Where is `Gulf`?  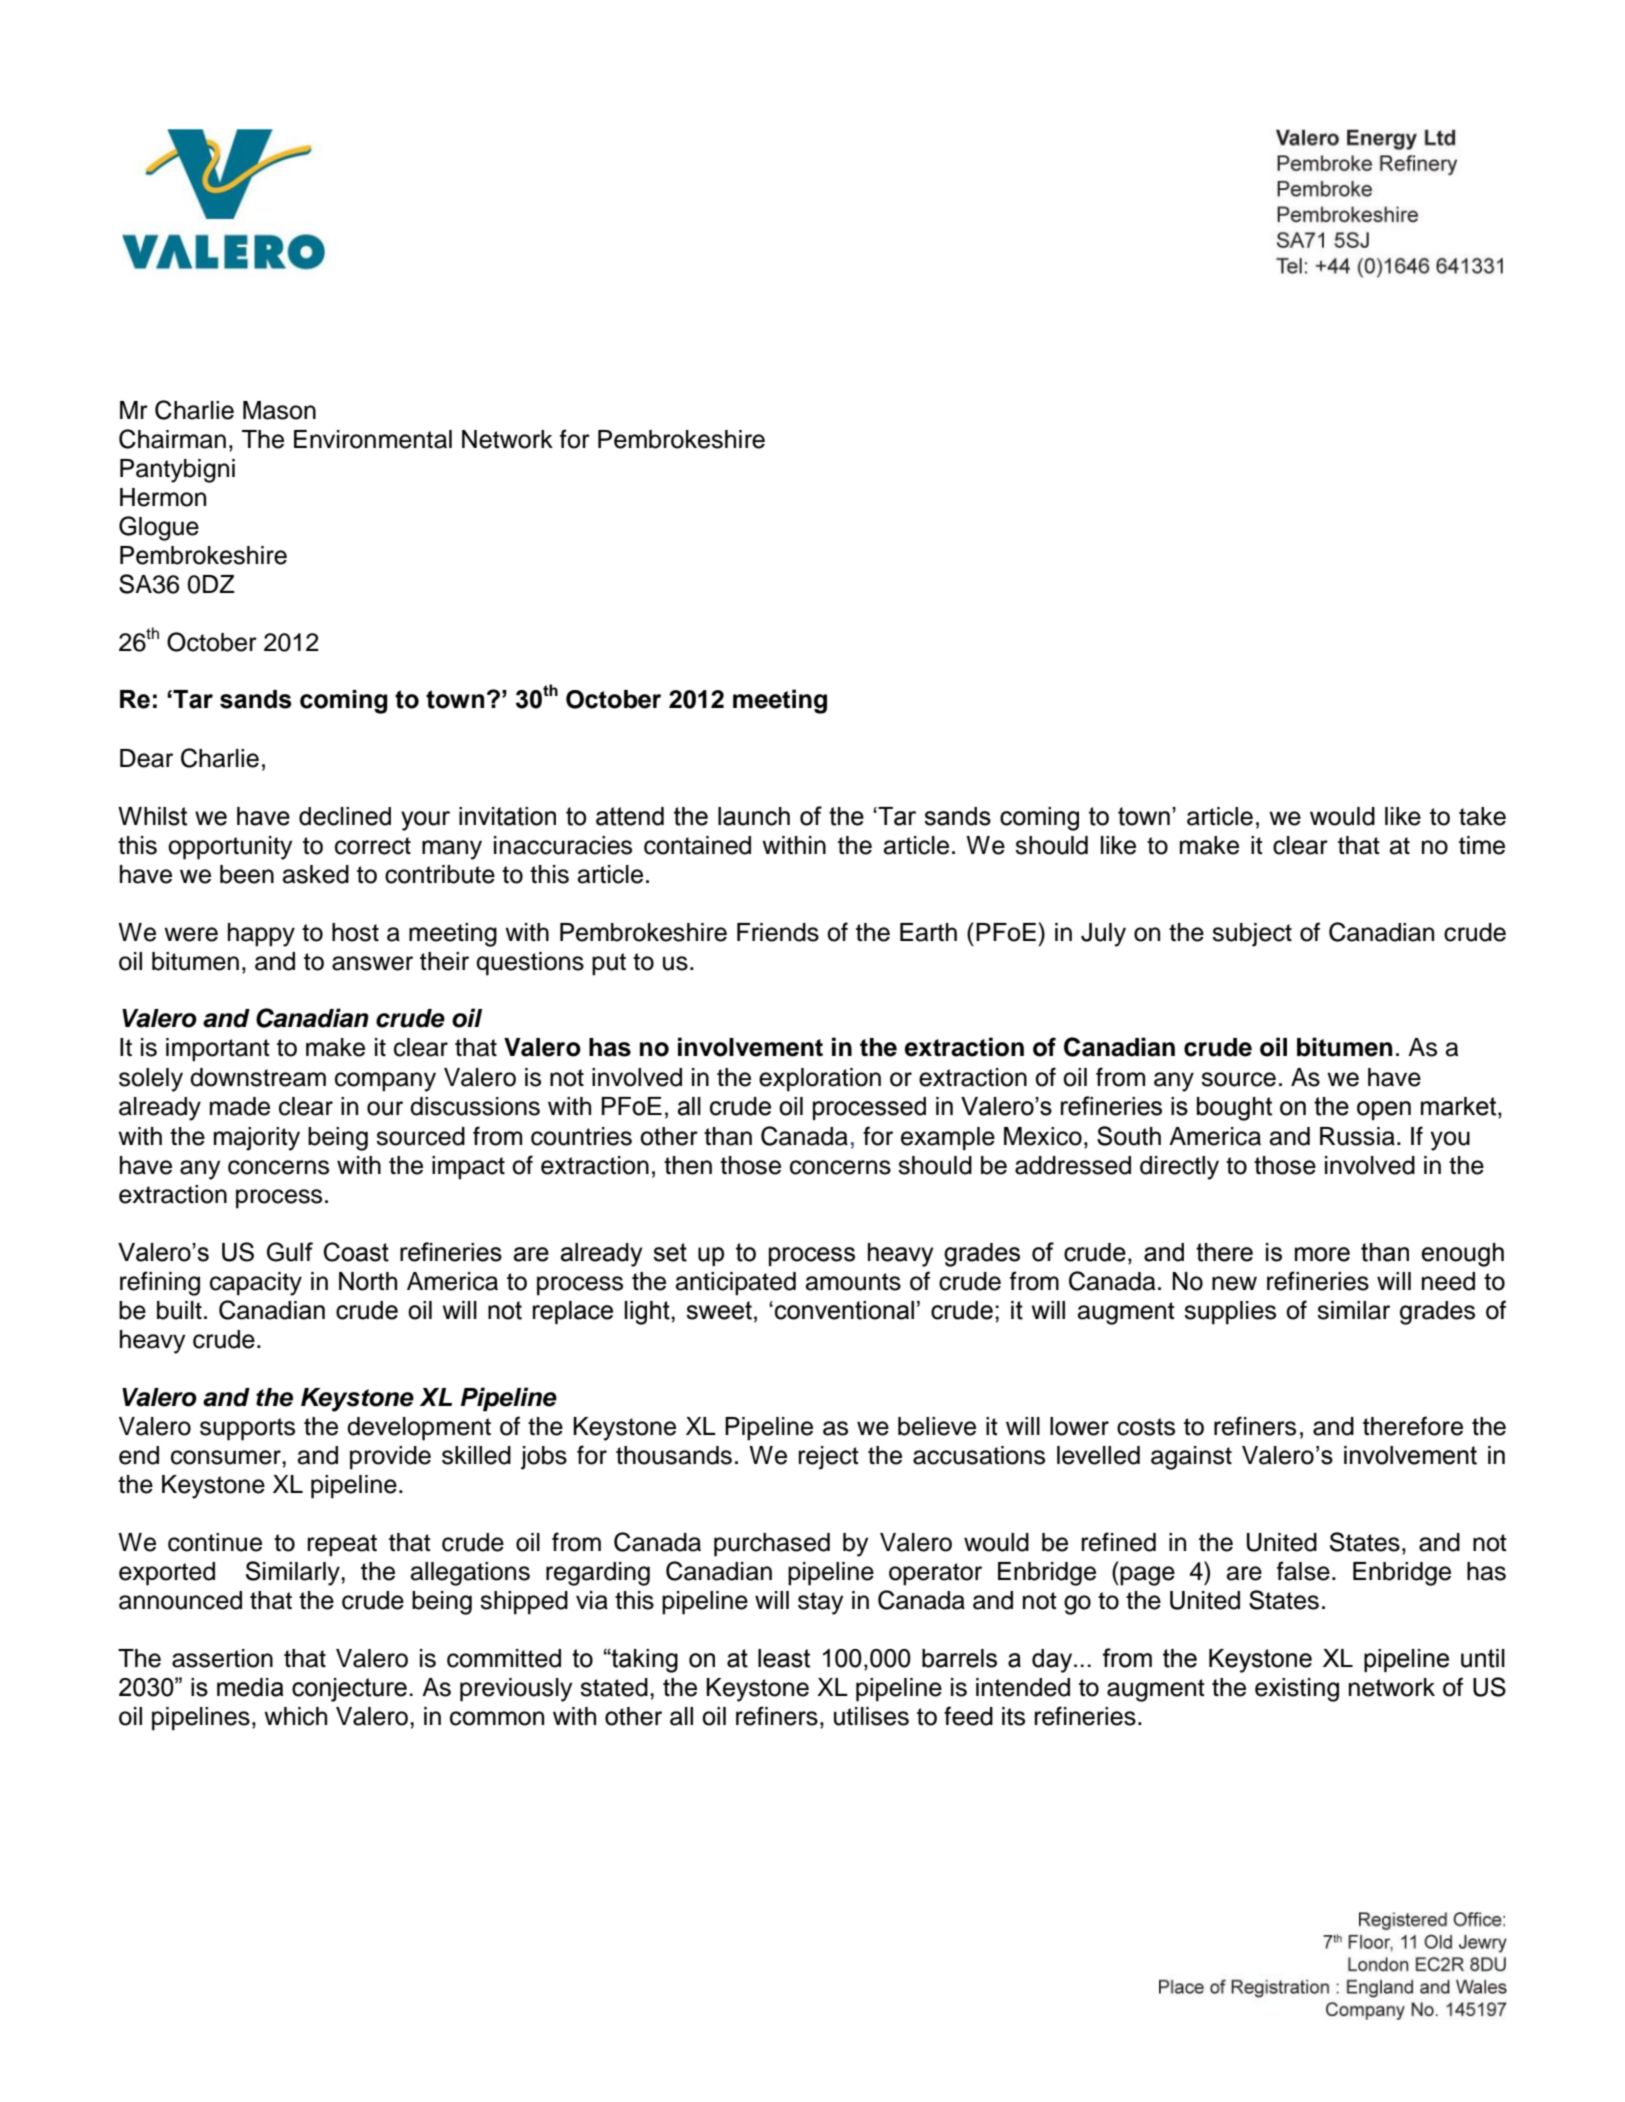
Gulf is located at coordinates (290, 1252).
